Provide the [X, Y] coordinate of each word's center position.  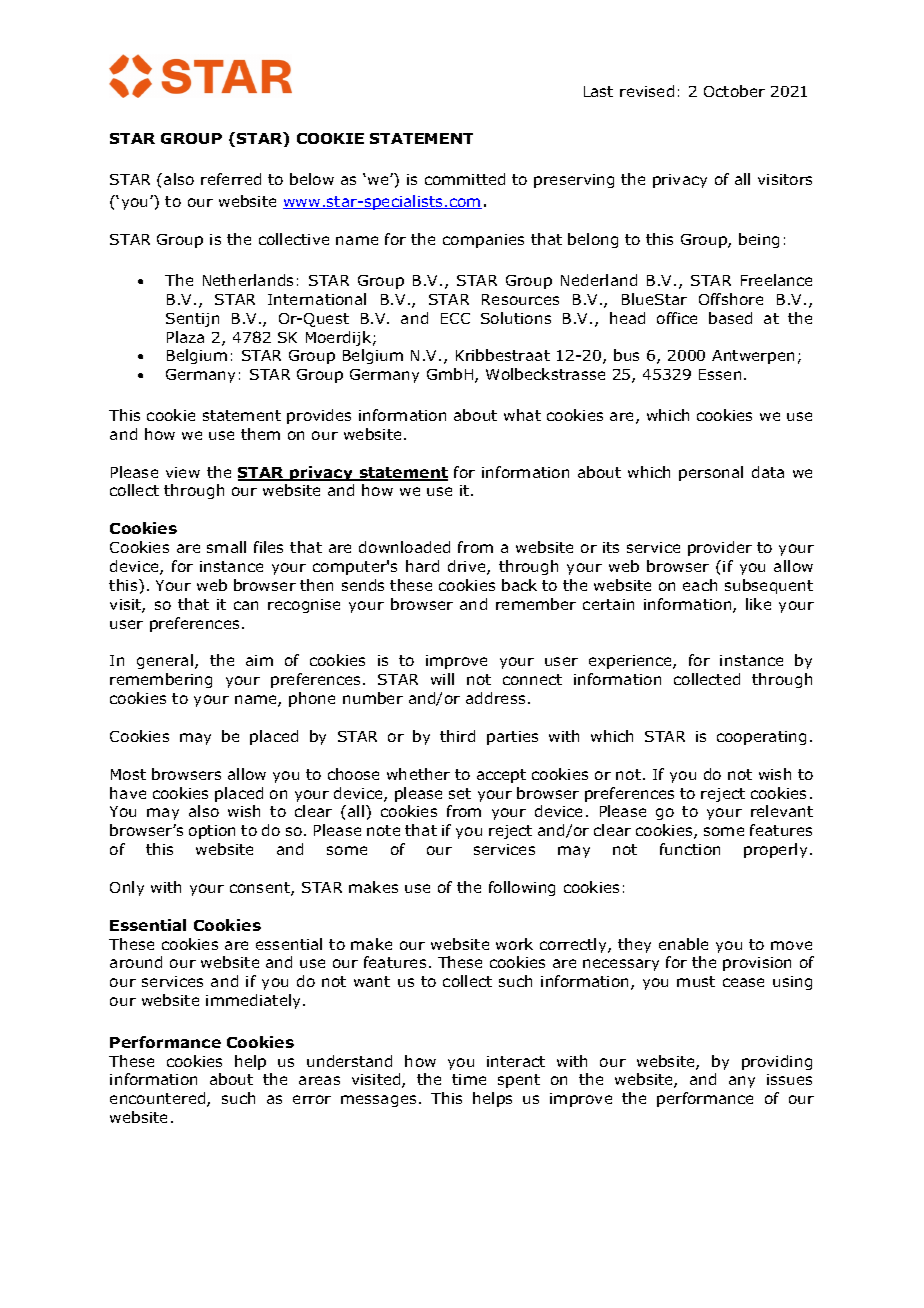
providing [777, 1062]
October [734, 91]
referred [231, 179]
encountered [159, 1099]
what [522, 415]
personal [711, 473]
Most [128, 774]
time [469, 1079]
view [183, 472]
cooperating [761, 738]
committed [465, 179]
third [457, 736]
